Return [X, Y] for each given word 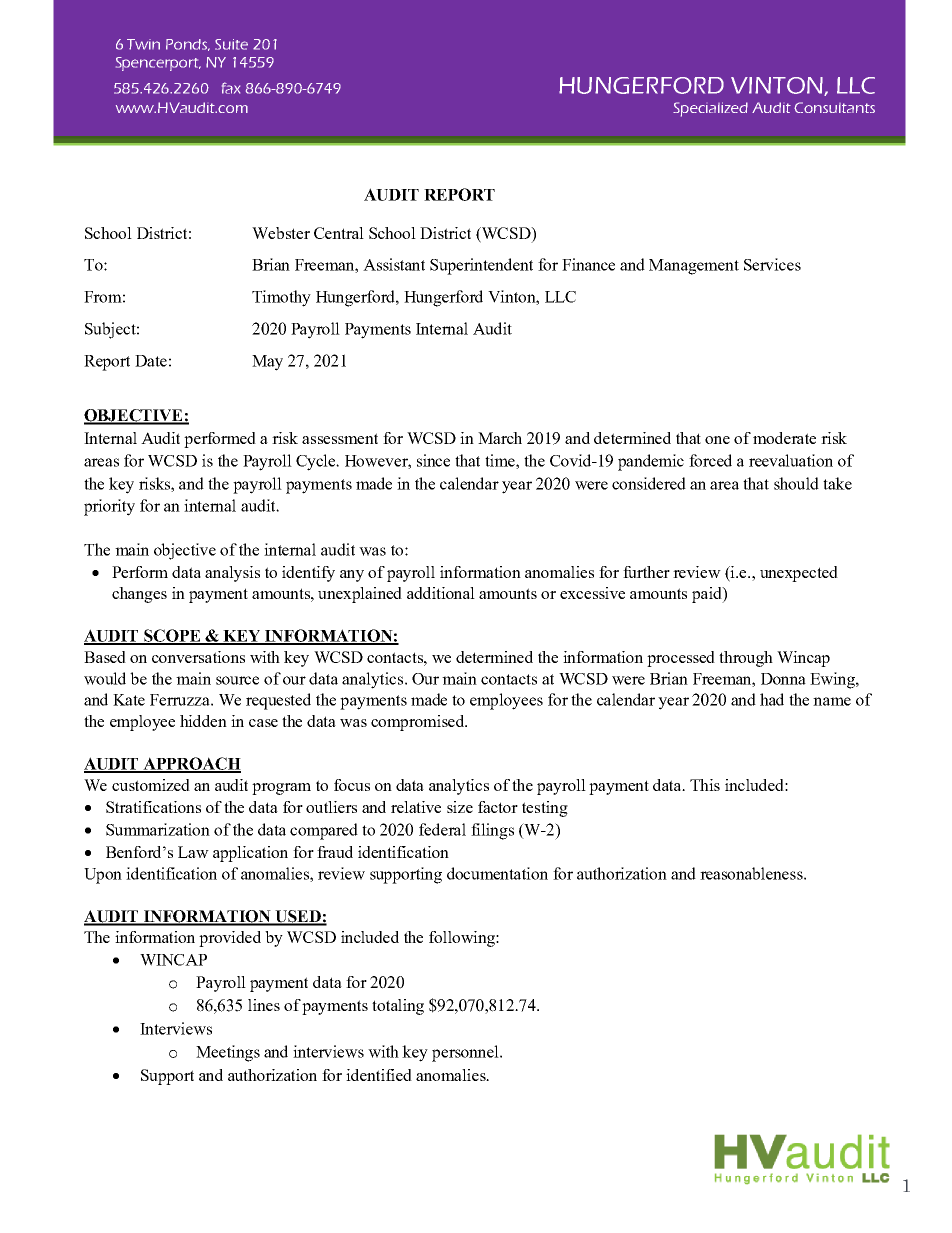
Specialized [710, 109]
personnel [466, 1053]
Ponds [188, 45]
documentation [497, 873]
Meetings [228, 1053]
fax [231, 88]
